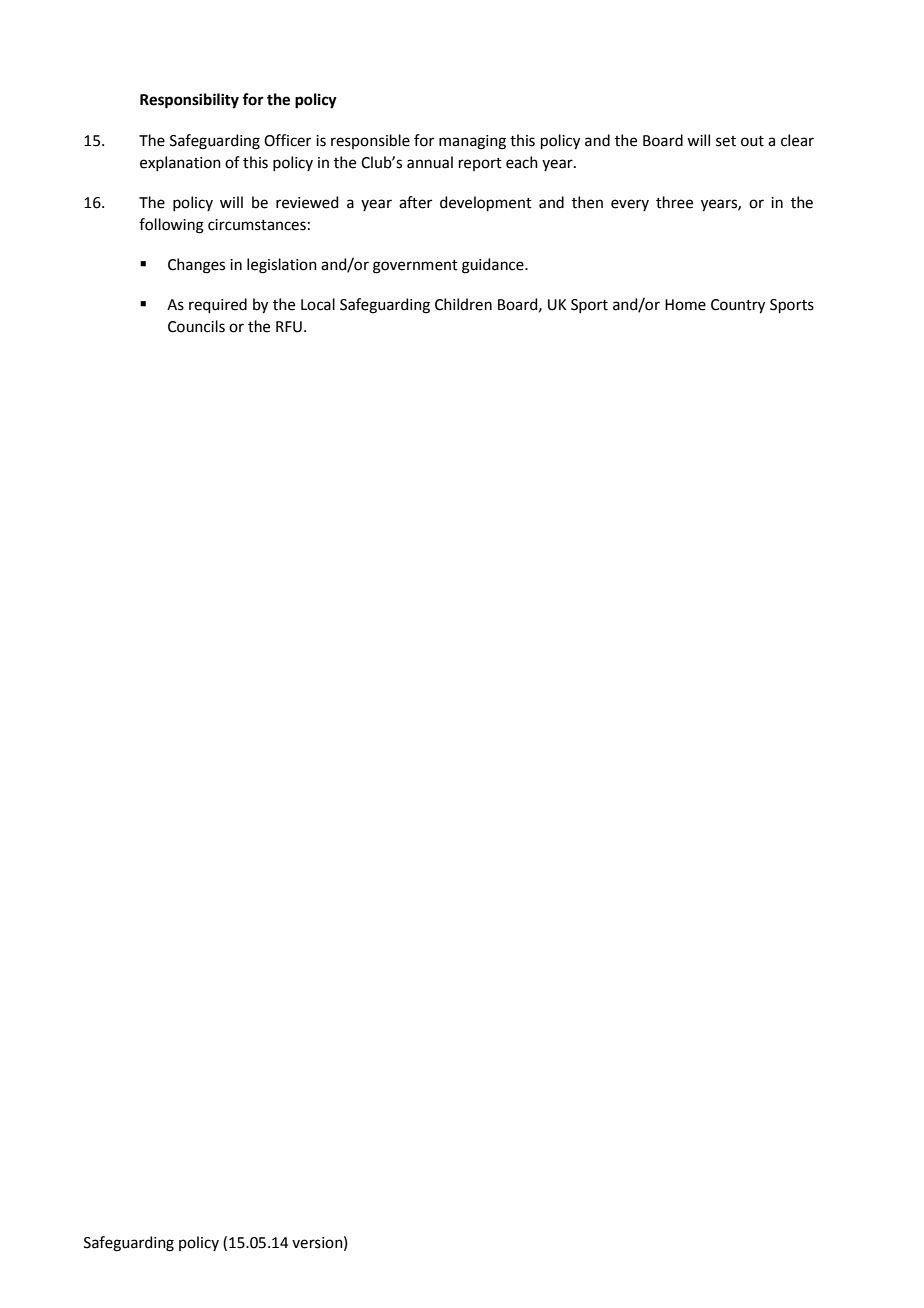  I want to click on set, so click(726, 141).
